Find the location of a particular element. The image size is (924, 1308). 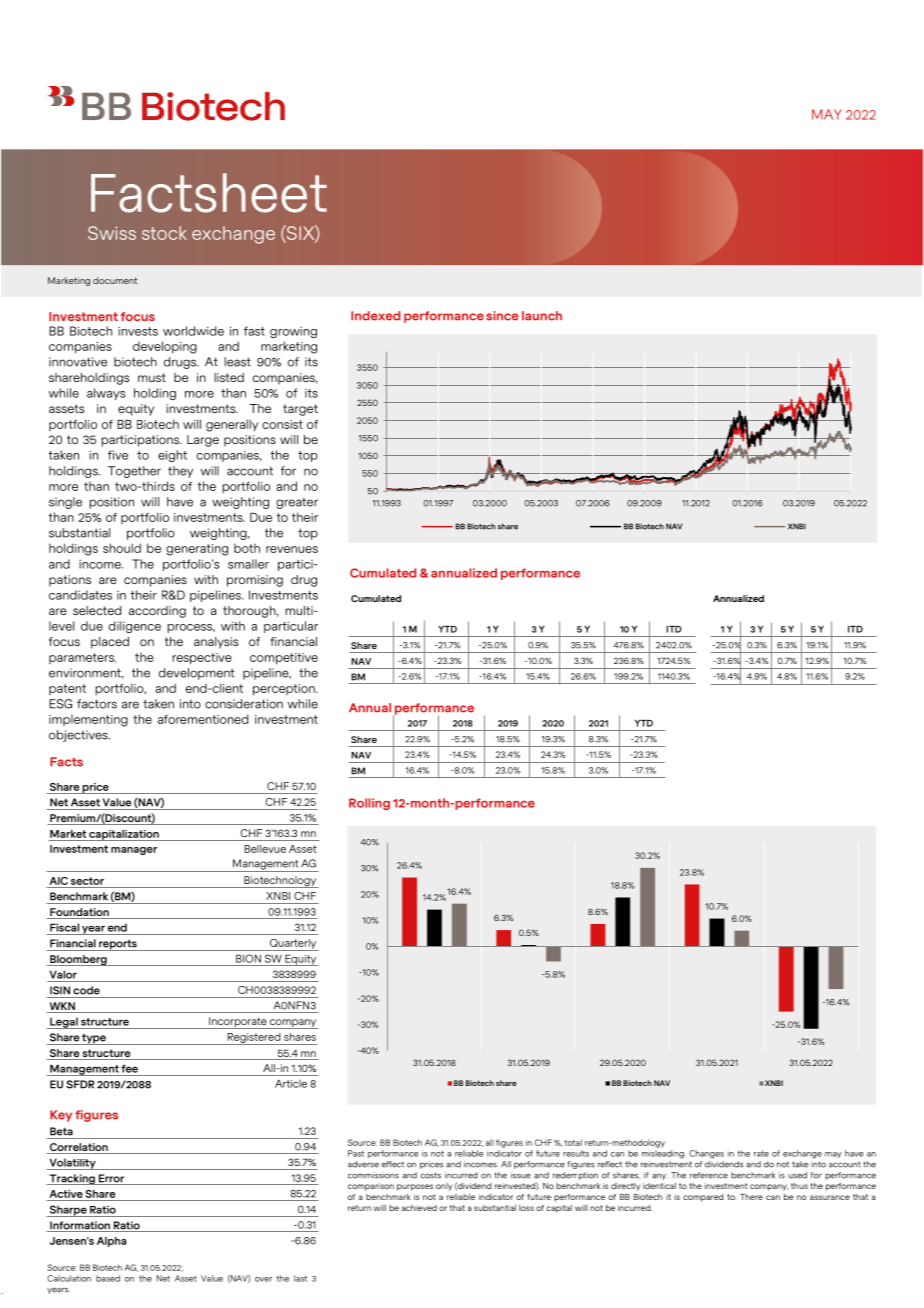

Quarterly is located at coordinates (293, 945).
